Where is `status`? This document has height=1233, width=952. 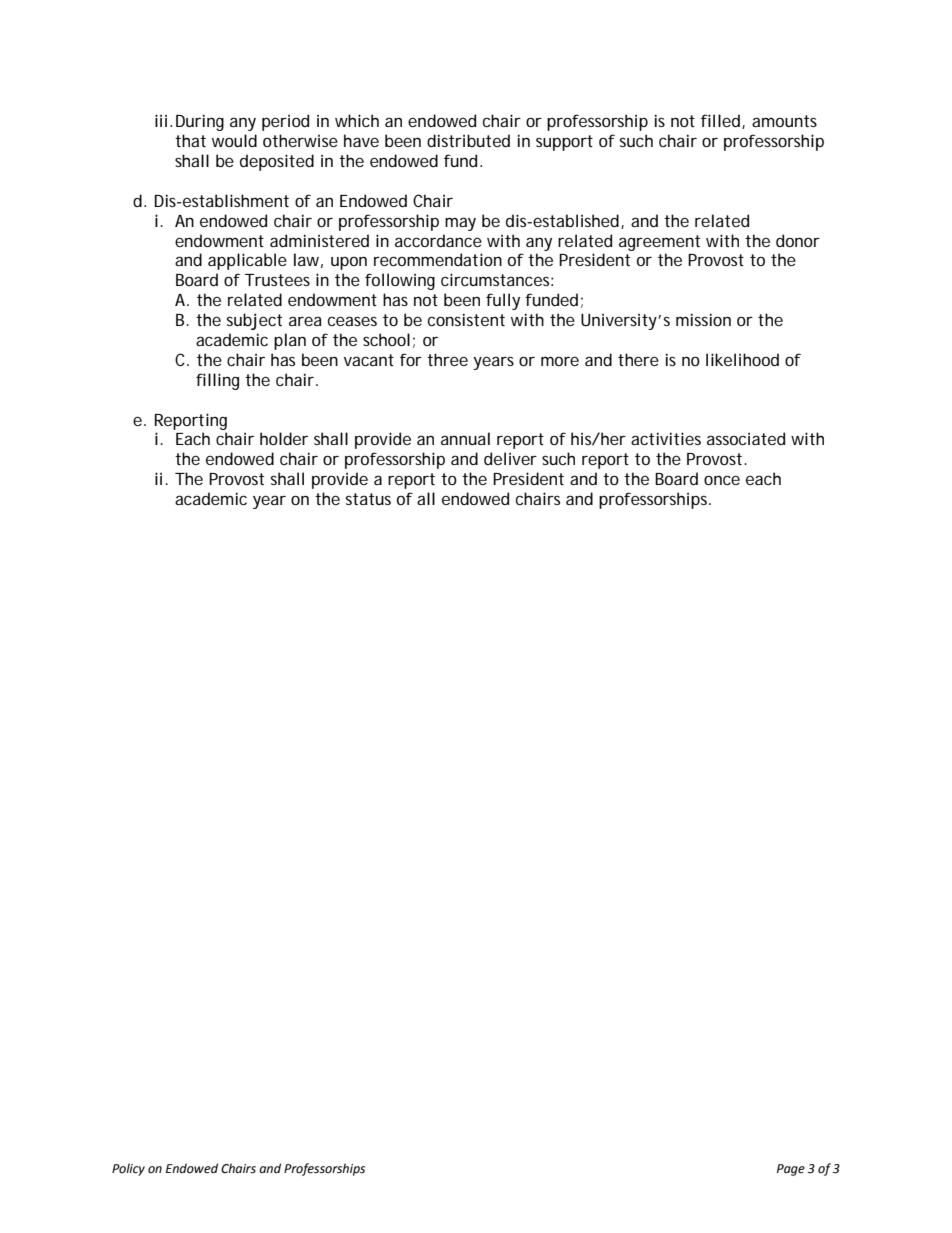 status is located at coordinates (368, 499).
